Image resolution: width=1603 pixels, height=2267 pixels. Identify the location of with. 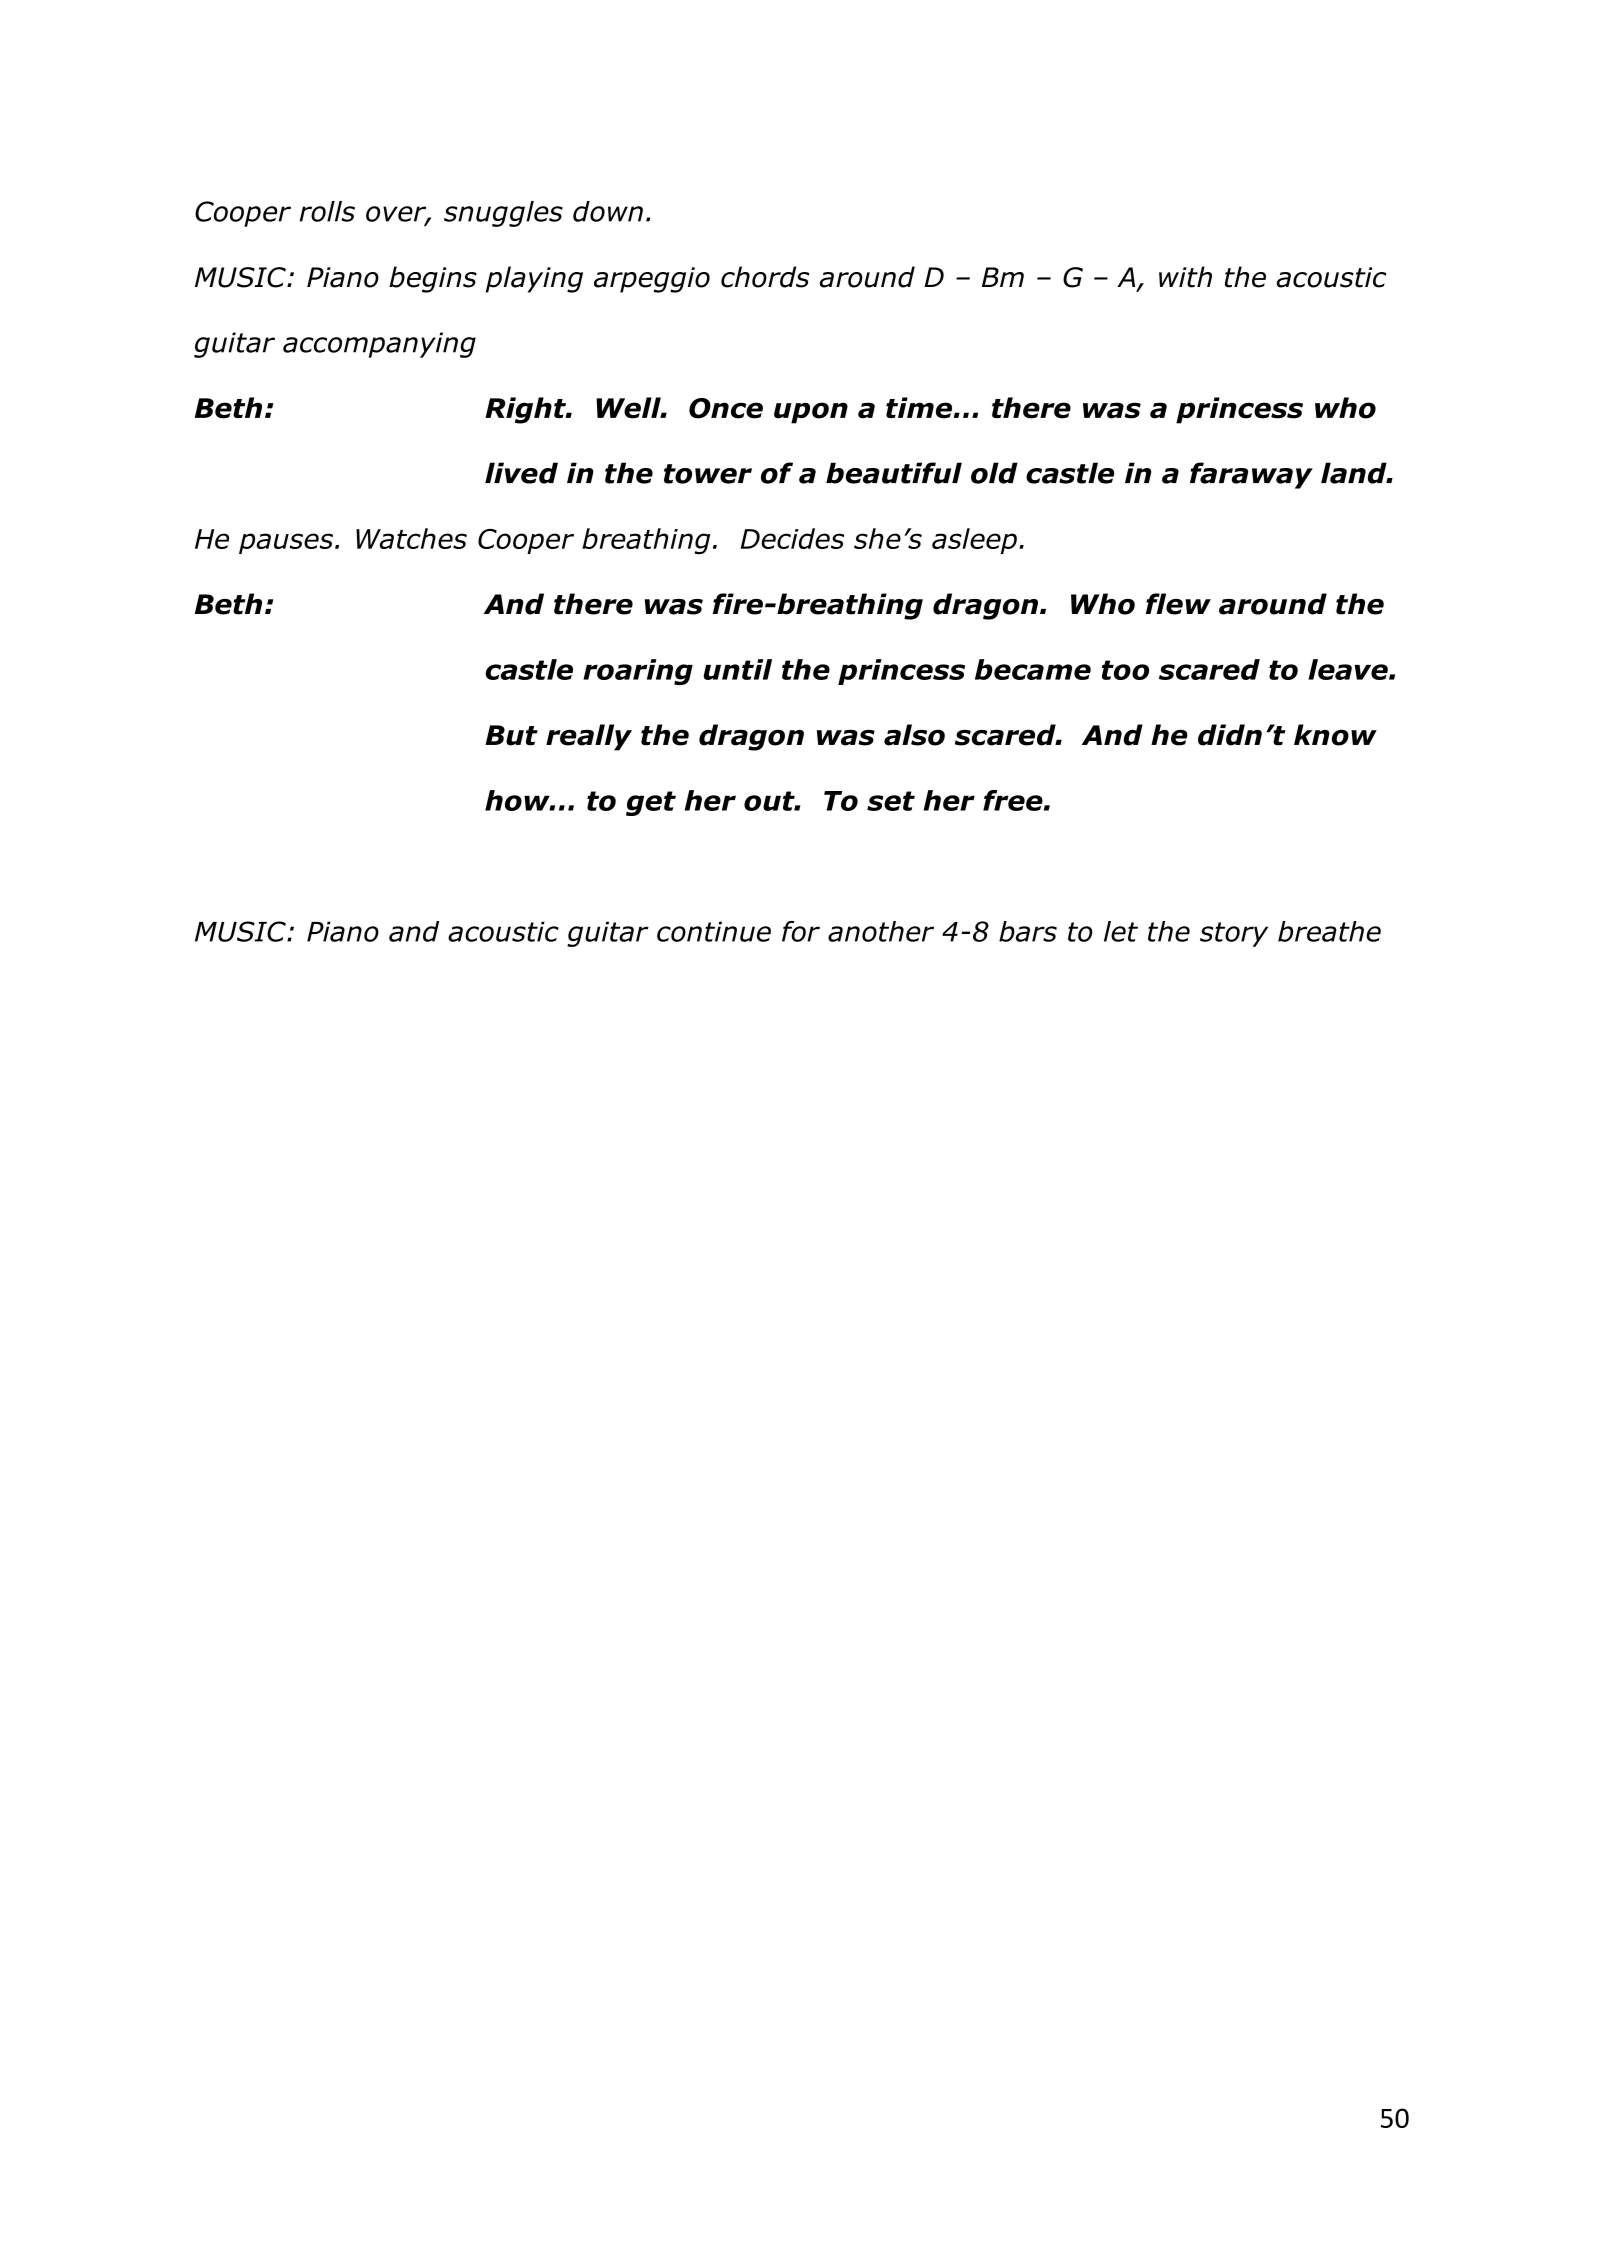
(1185, 277).
